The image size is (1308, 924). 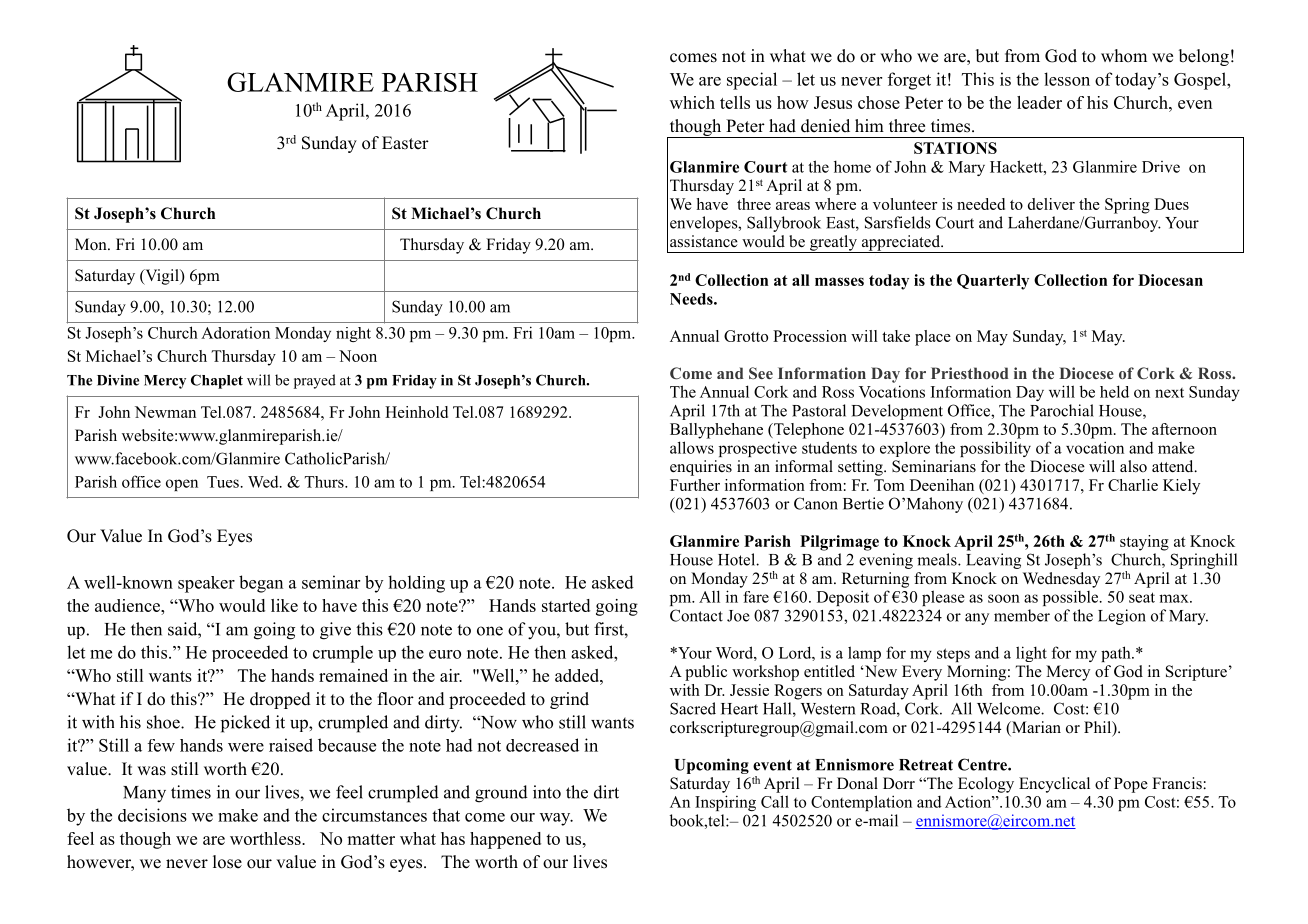 I want to click on which, so click(x=692, y=102).
